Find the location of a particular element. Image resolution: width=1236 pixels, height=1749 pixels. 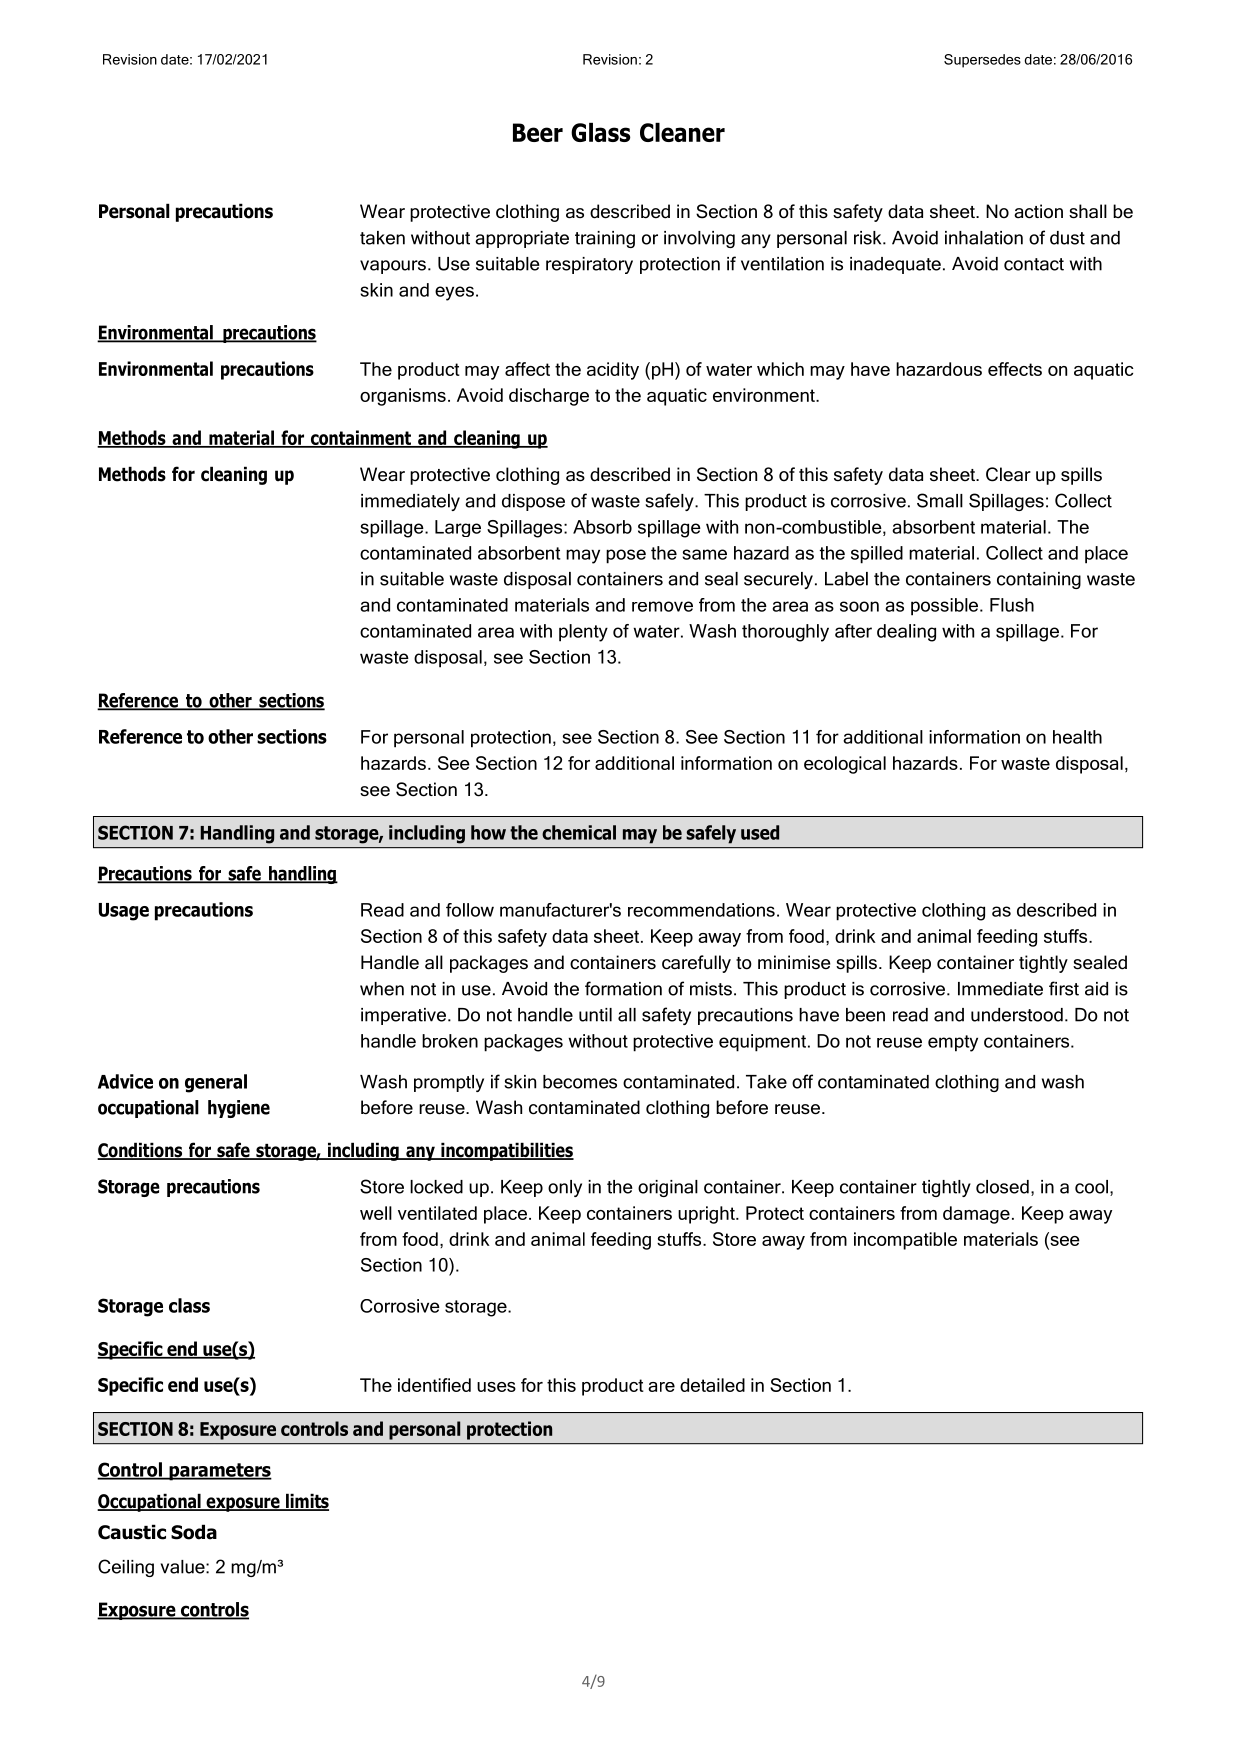

chemical is located at coordinates (579, 832).
